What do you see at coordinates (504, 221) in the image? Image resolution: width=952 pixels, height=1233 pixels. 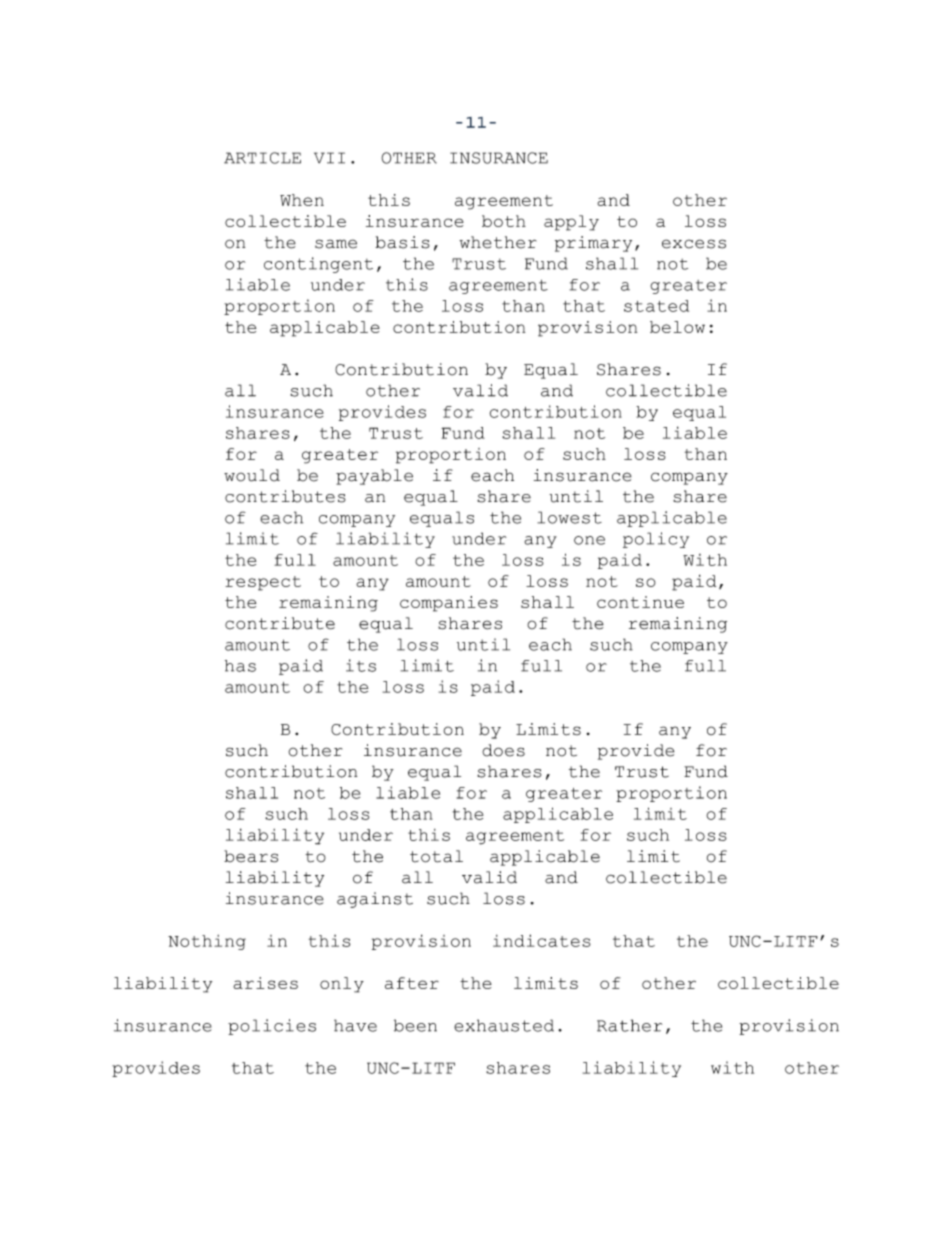 I see `both` at bounding box center [504, 221].
